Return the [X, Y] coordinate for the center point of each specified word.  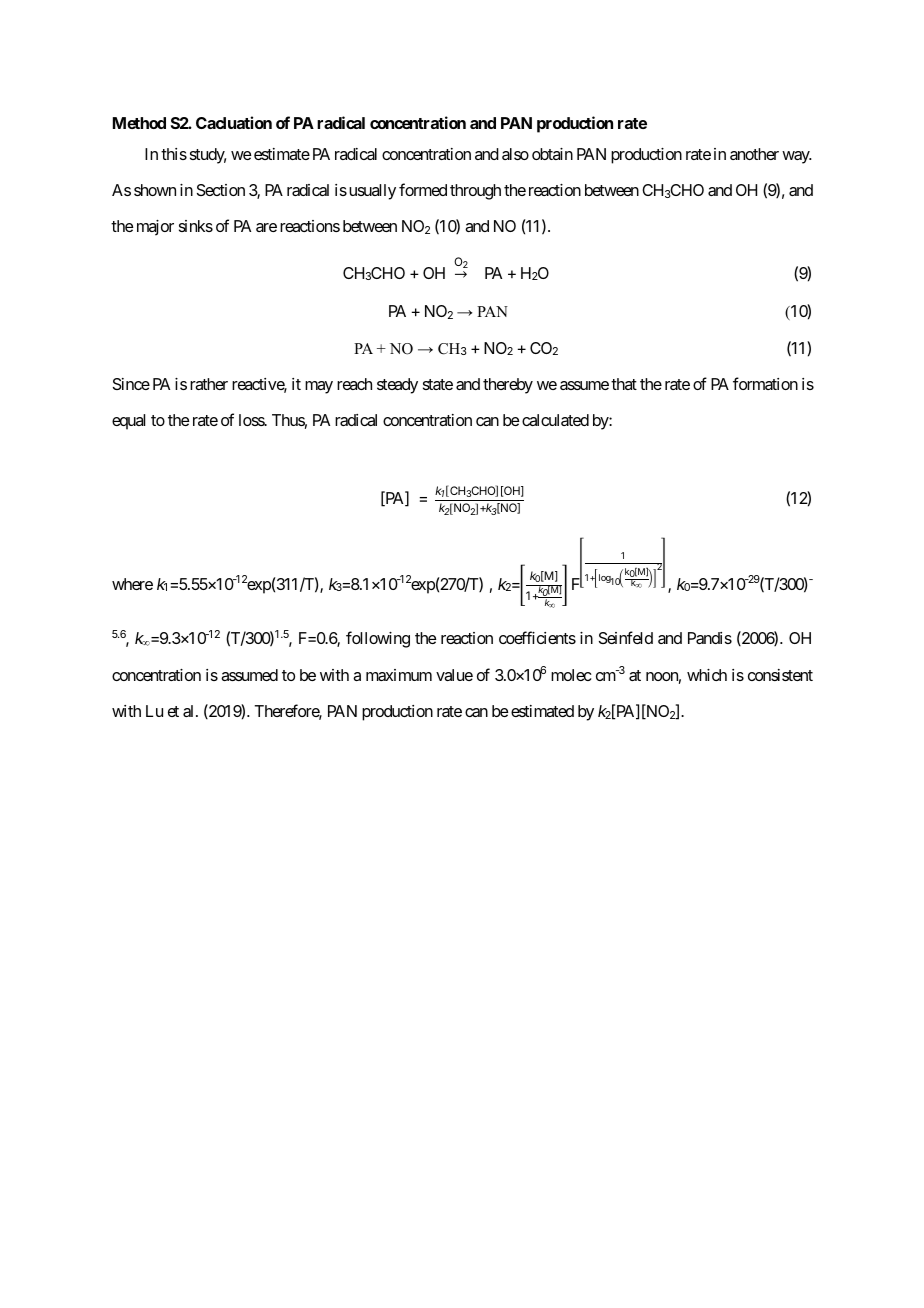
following [378, 639]
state [438, 384]
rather [209, 384]
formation [765, 383]
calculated [555, 420]
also [515, 154]
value [454, 675]
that [624, 384]
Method [139, 123]
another [754, 154]
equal [128, 422]
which [707, 675]
